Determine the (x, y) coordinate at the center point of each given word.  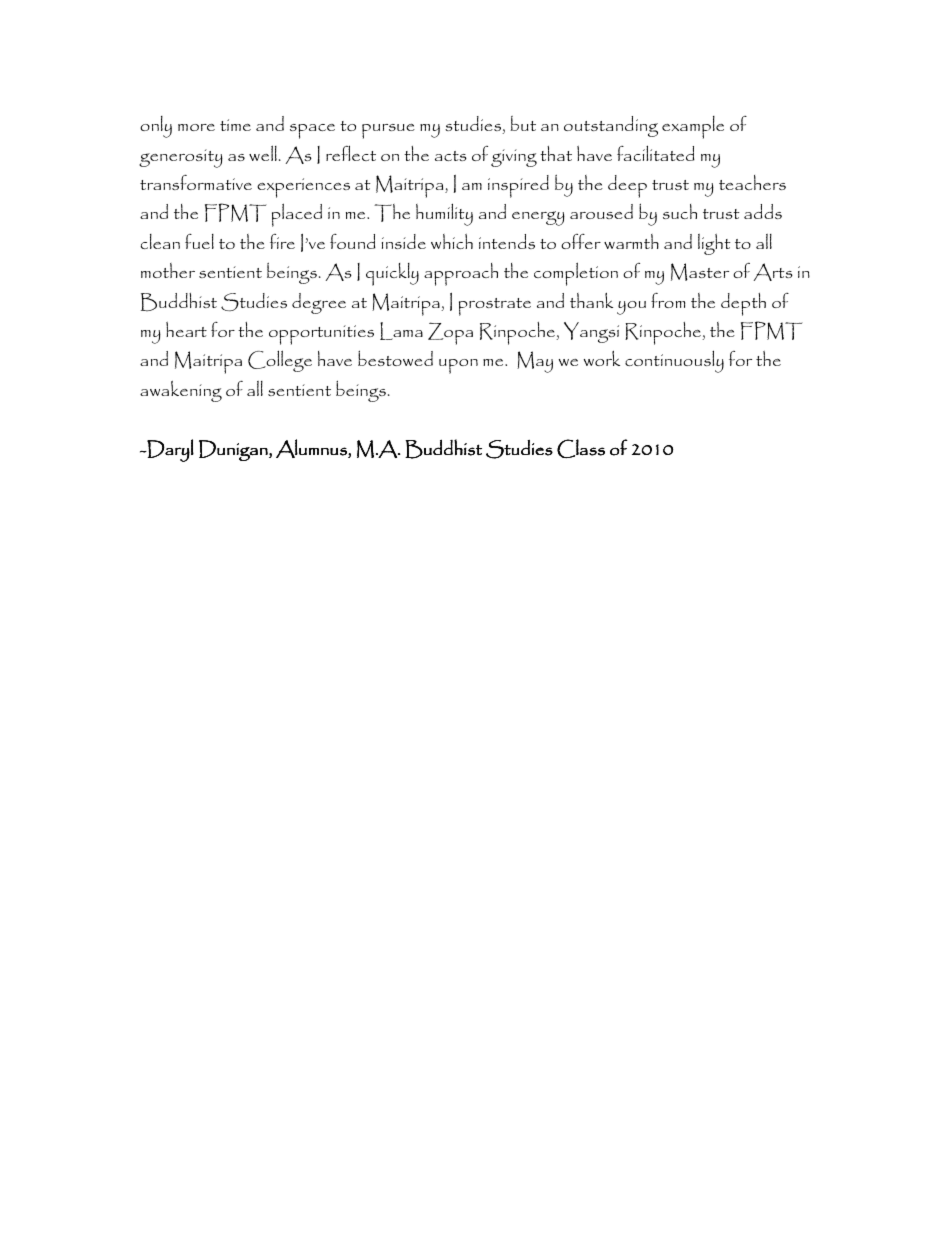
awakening (181, 391)
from (668, 300)
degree (319, 303)
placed (297, 215)
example (693, 127)
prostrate (495, 307)
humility (444, 214)
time (235, 125)
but (523, 123)
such (680, 211)
